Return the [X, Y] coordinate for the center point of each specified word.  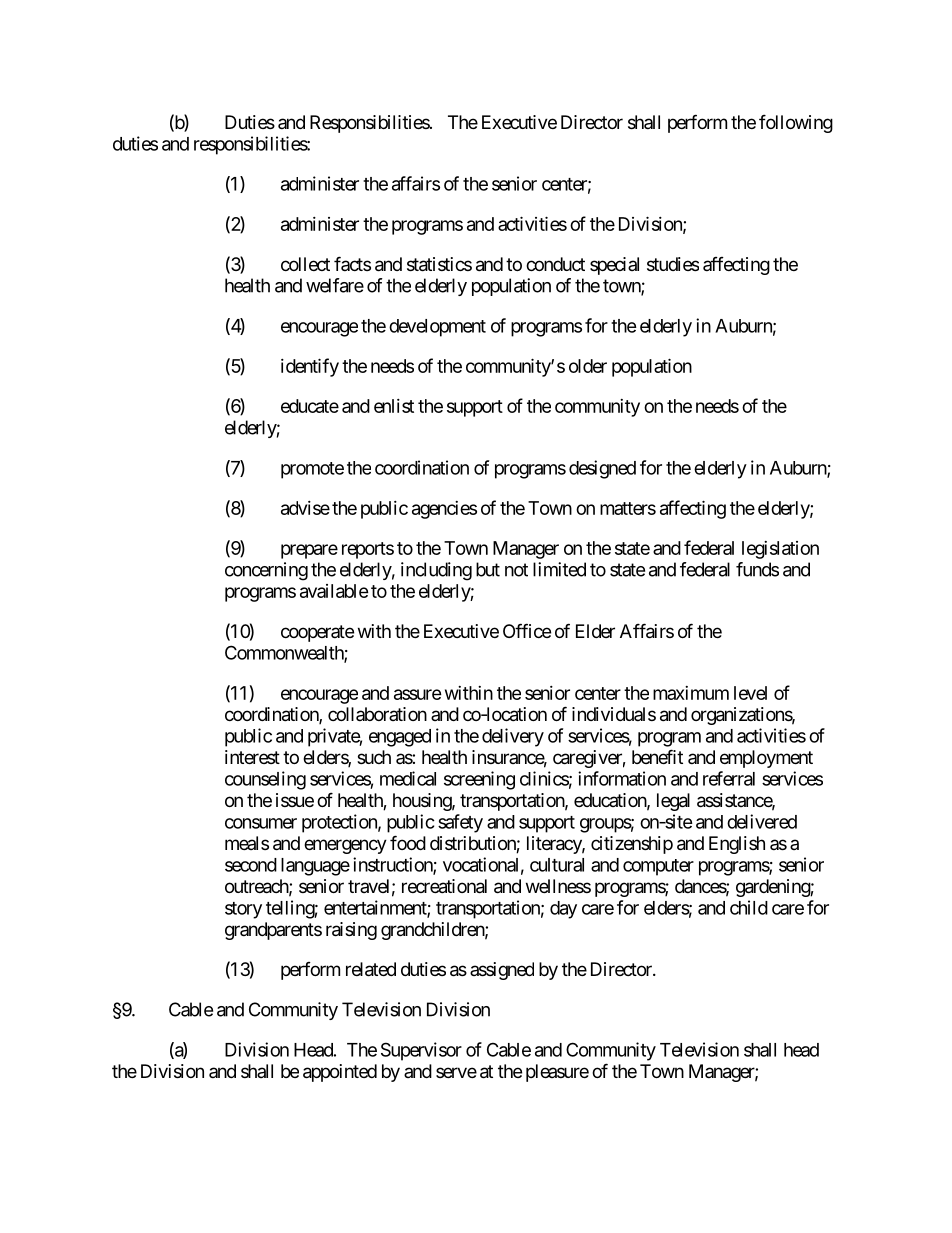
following [796, 123]
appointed [340, 1073]
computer [658, 867]
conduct [555, 264]
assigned [502, 971]
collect [305, 264]
